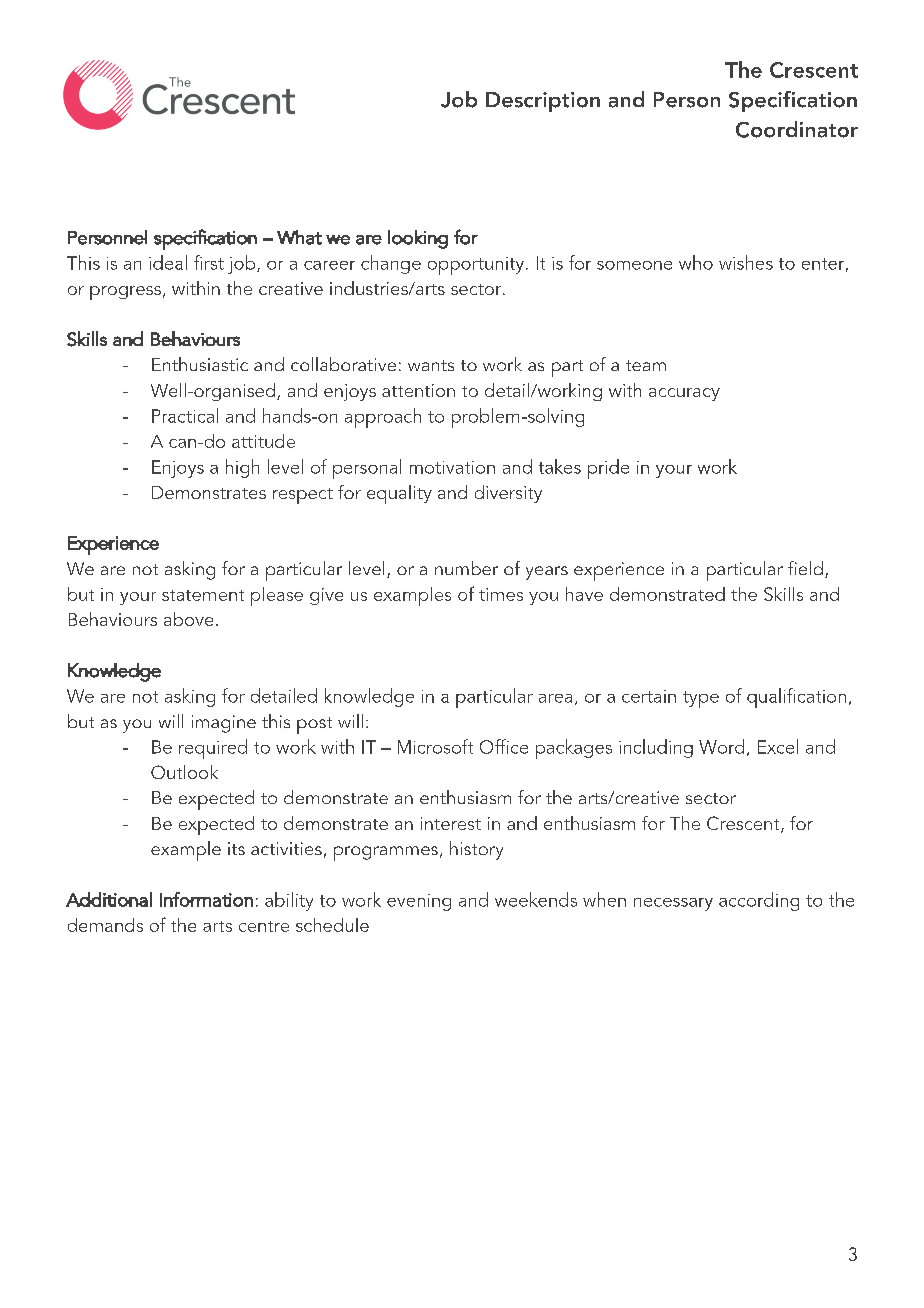  What do you see at coordinates (746, 262) in the document?
I see `wishes` at bounding box center [746, 262].
